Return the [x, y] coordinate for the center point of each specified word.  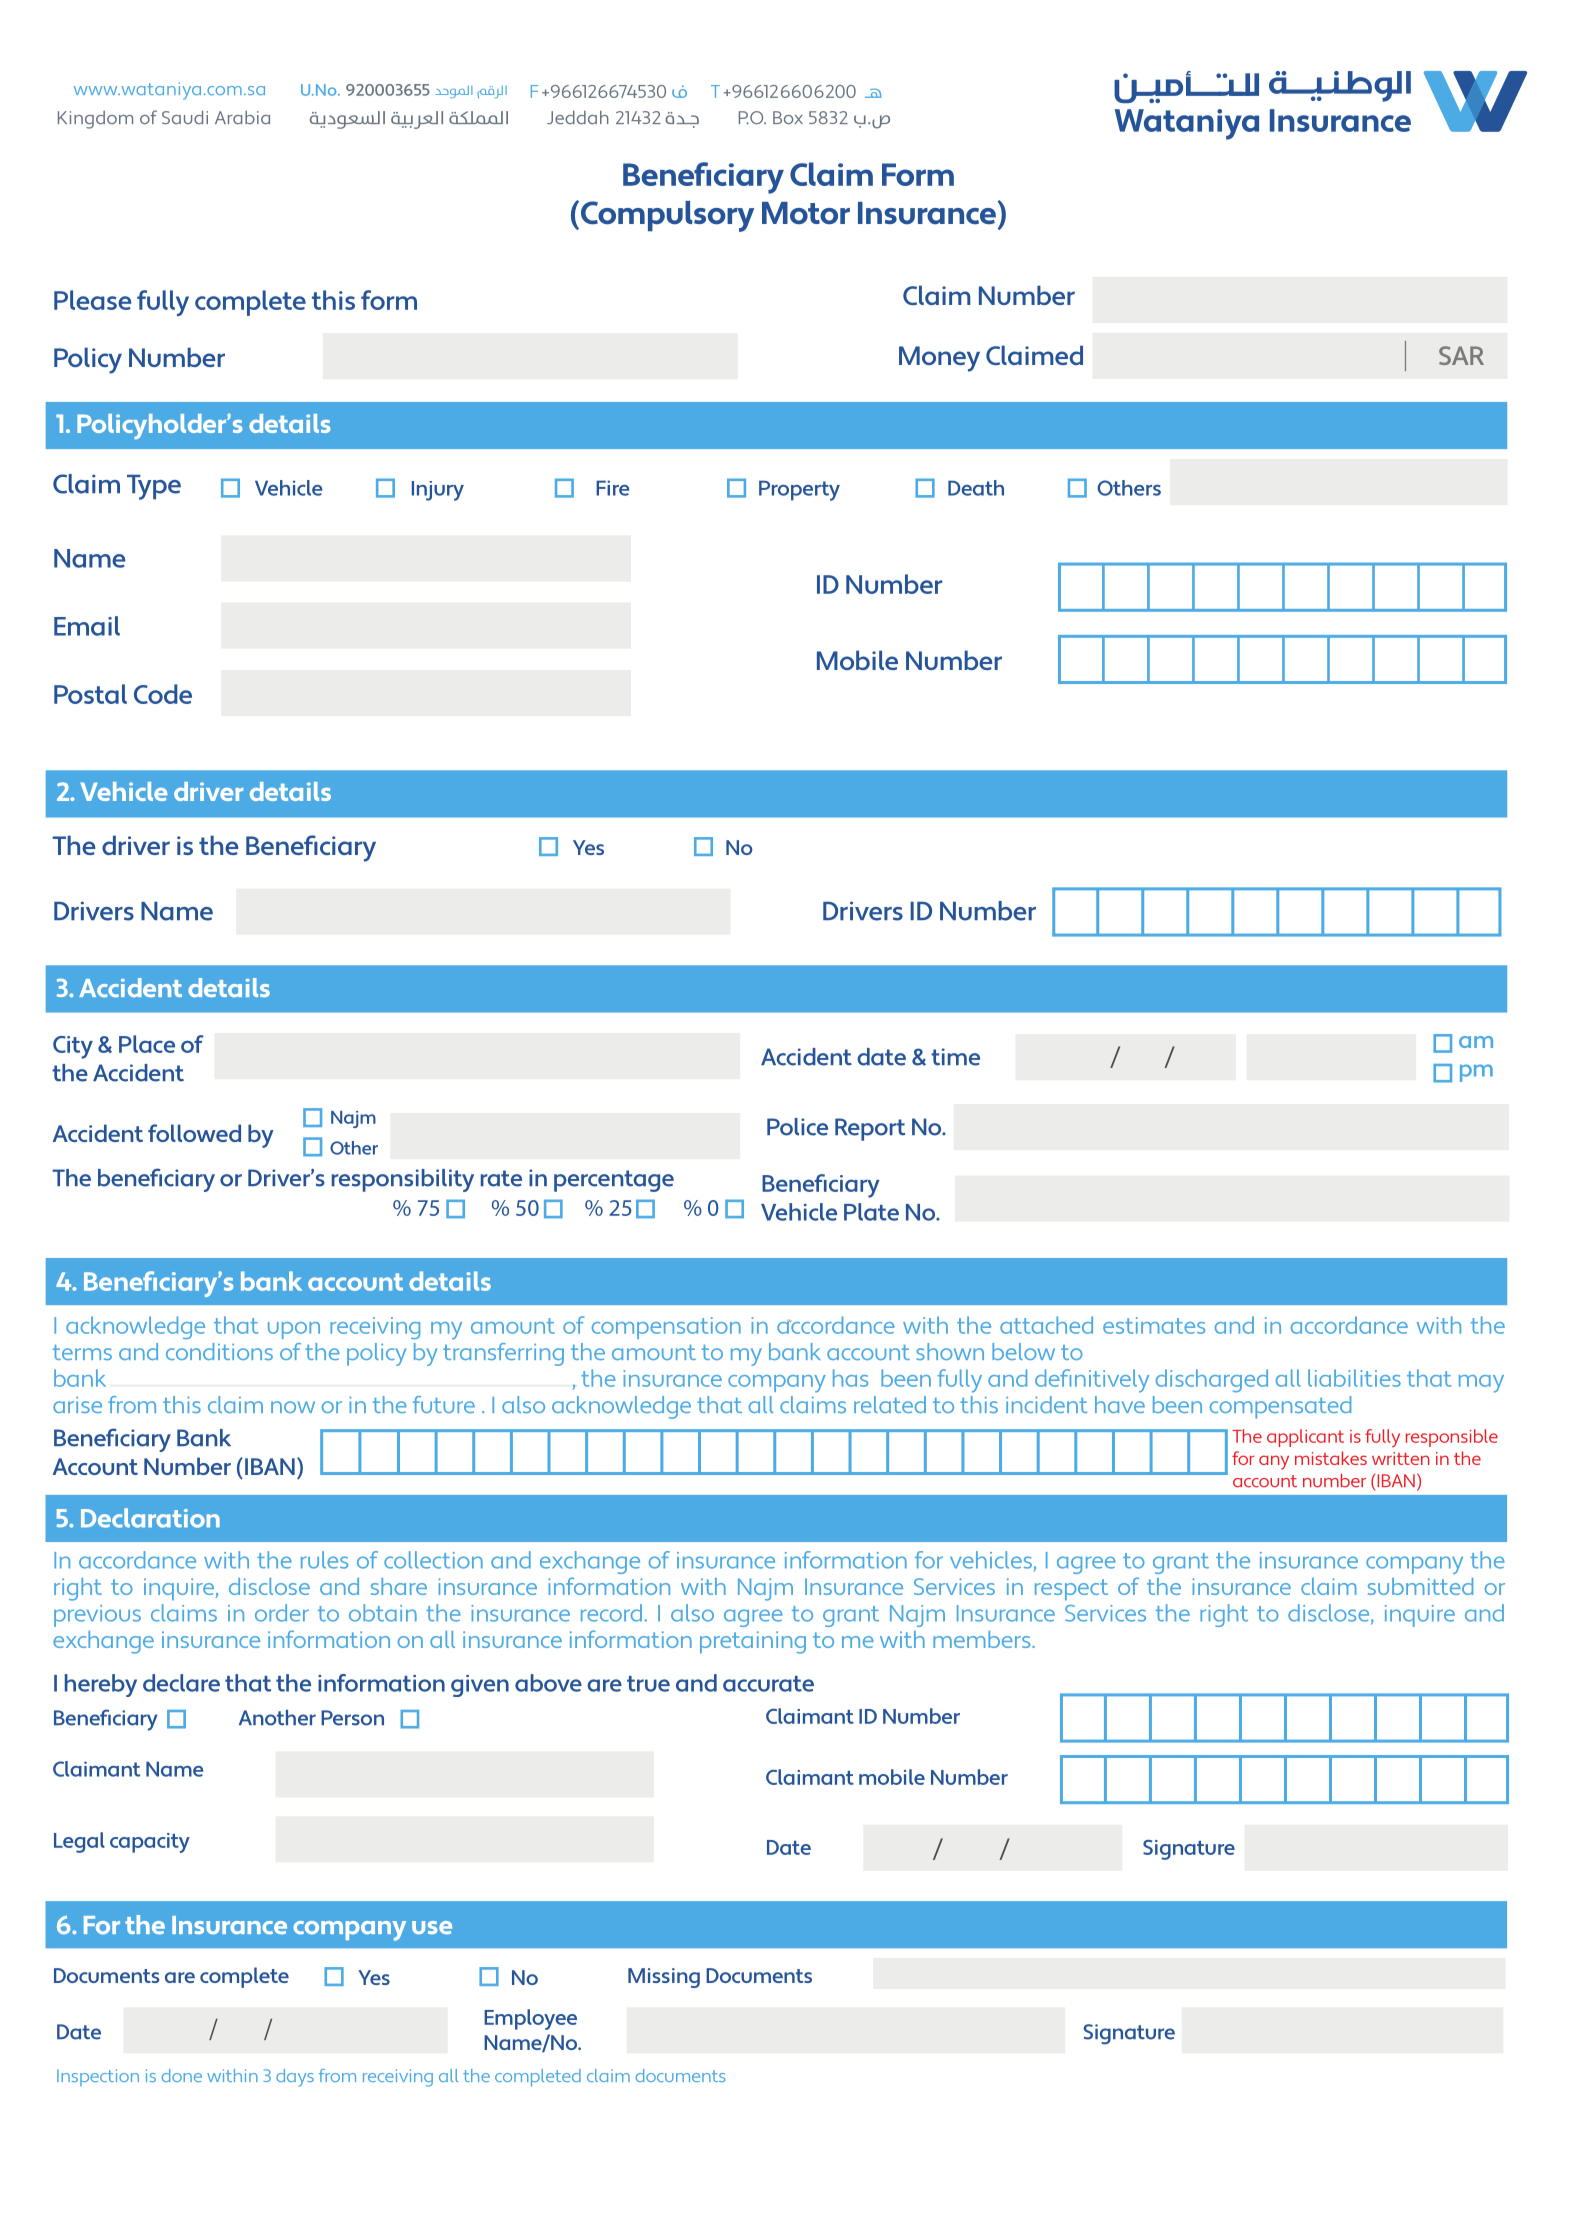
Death [976, 488]
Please [93, 300]
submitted [1420, 1586]
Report [870, 1129]
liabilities [1354, 1378]
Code [163, 694]
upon [294, 1330]
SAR [1461, 355]
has [850, 1378]
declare [181, 1683]
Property [799, 490]
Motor [806, 213]
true [648, 1684]
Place [147, 1044]
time [955, 1057]
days [295, 2078]
